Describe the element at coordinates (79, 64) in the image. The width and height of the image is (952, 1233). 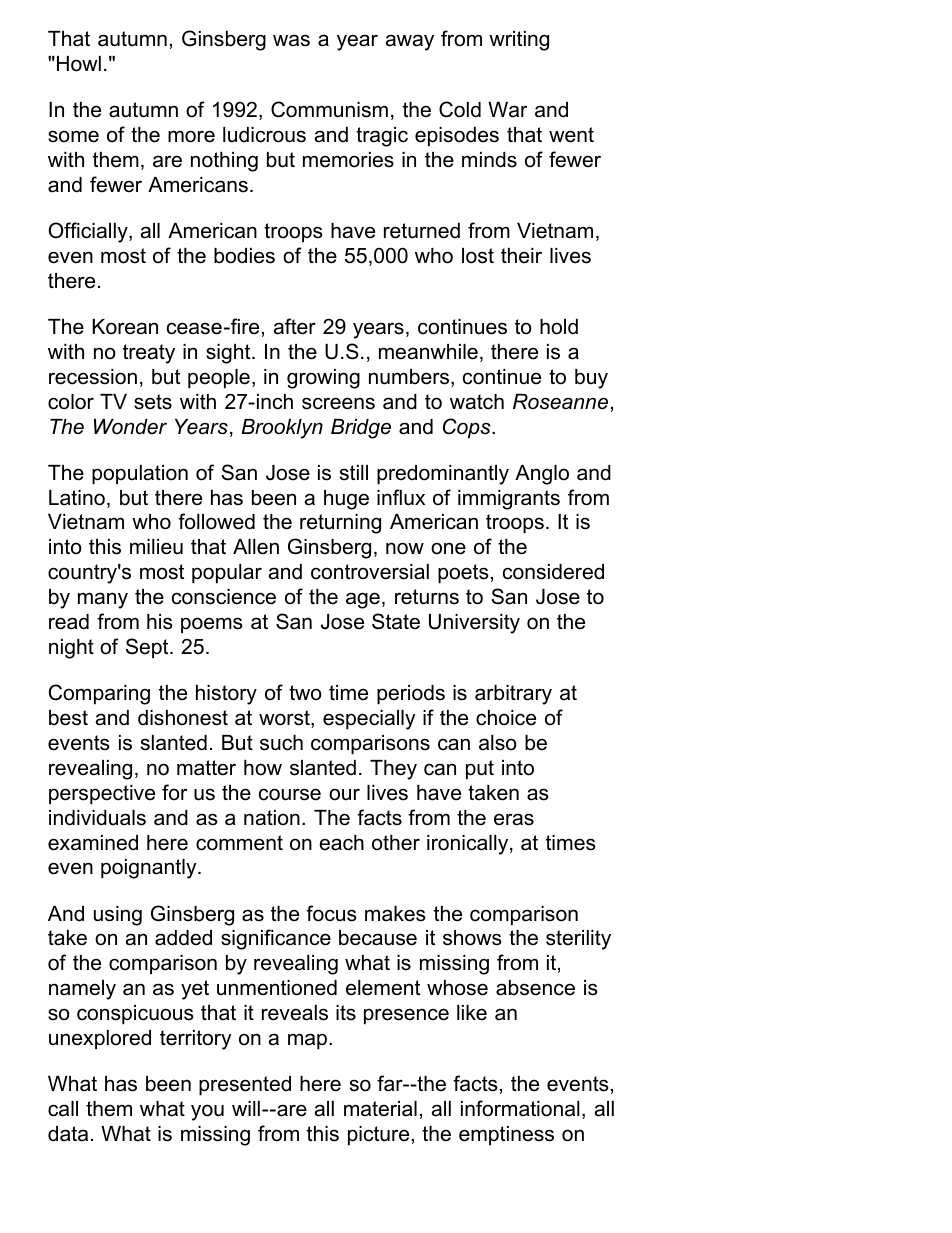
I see `Howl` at that location.
